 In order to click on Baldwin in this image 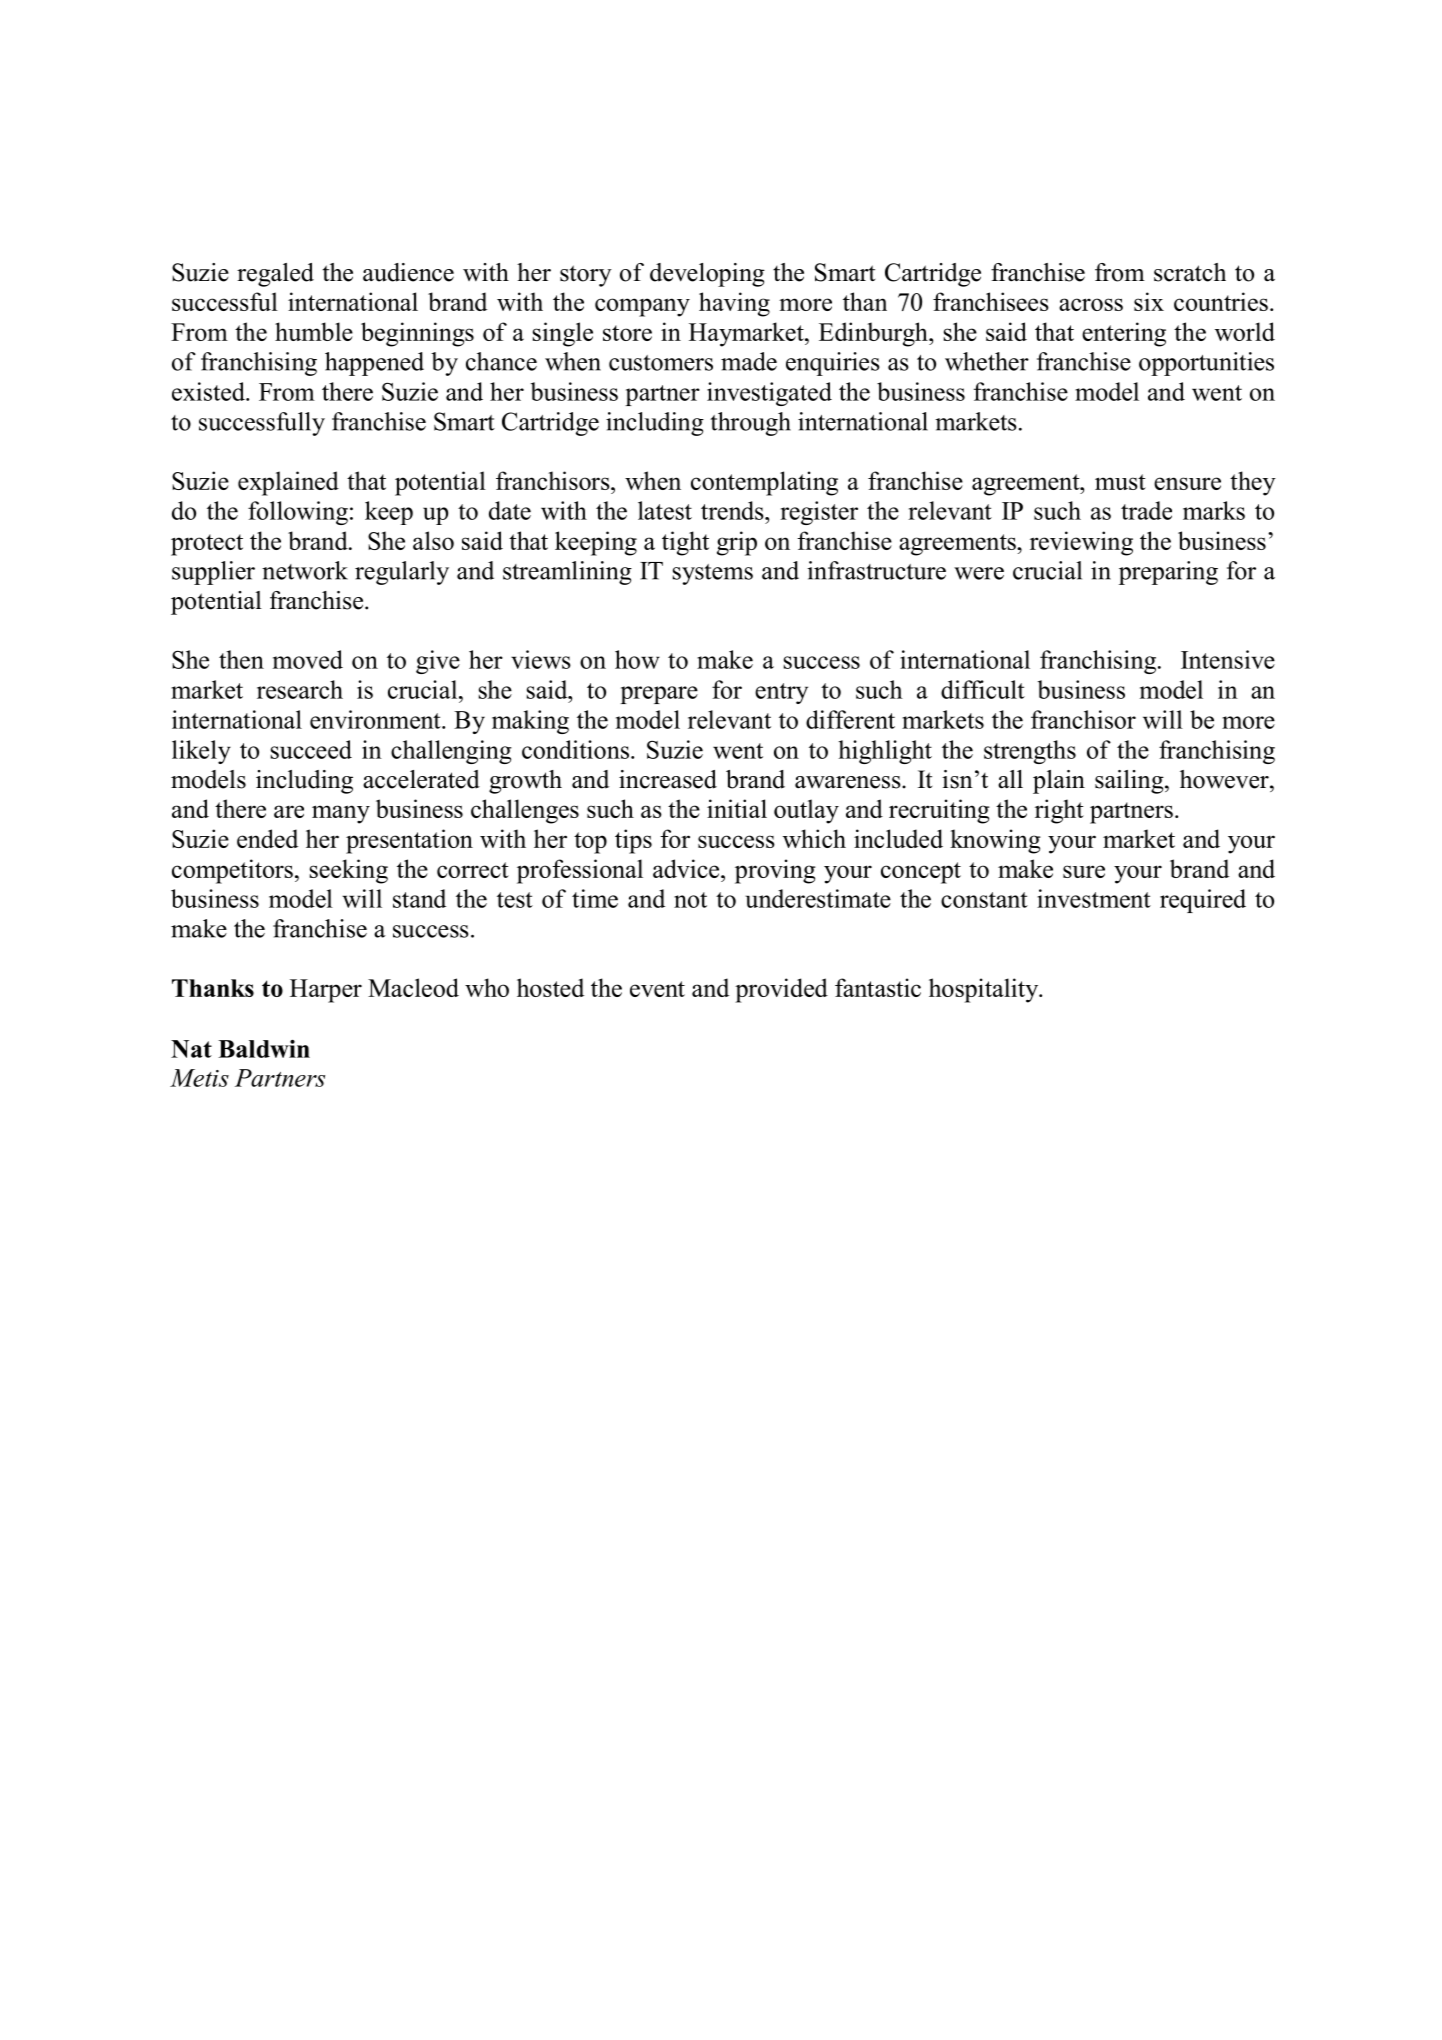, I will do `click(264, 1049)`.
